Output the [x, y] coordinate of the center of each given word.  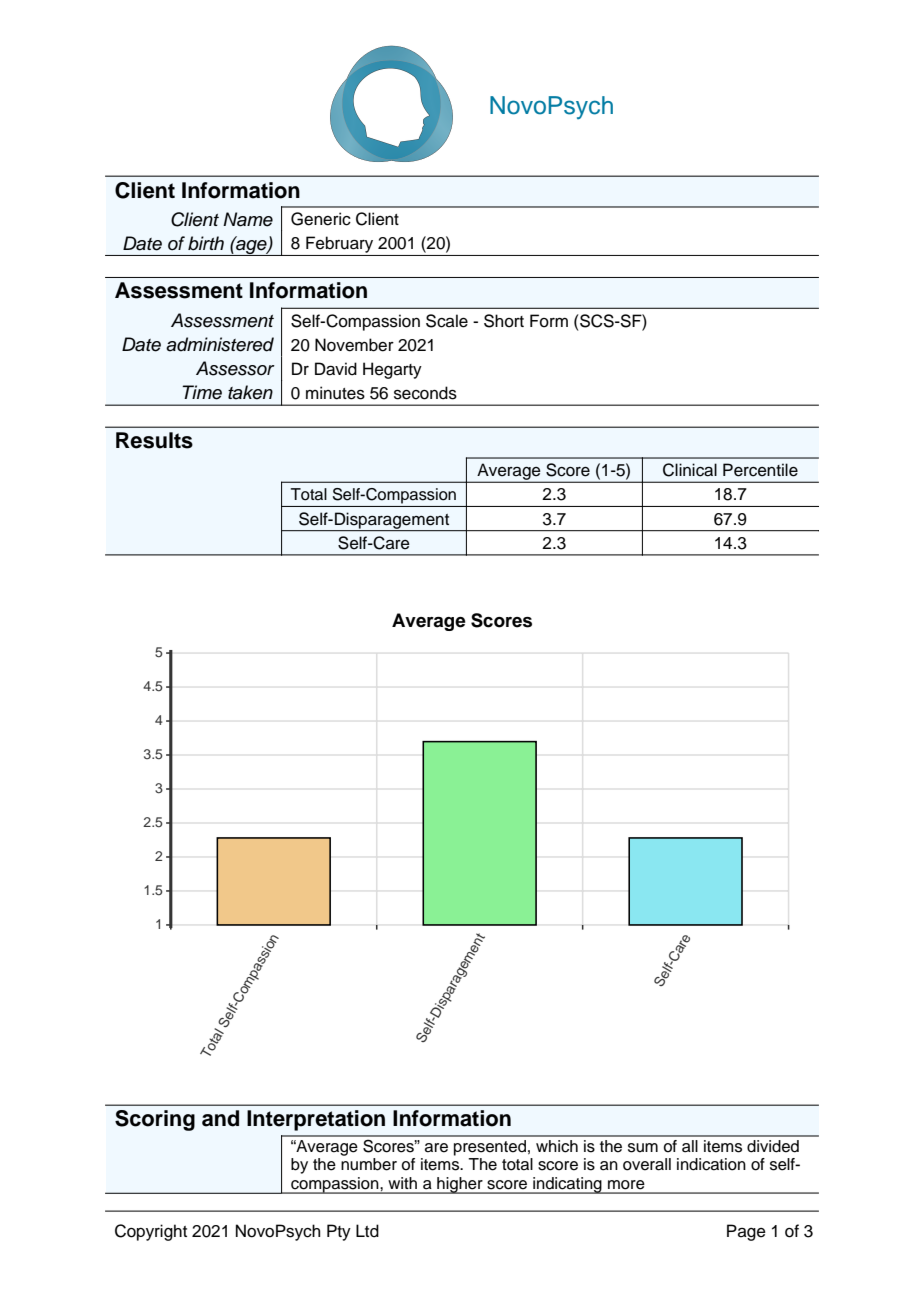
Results [154, 440]
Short [504, 321]
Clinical [690, 470]
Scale [447, 321]
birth [206, 243]
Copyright [151, 1232]
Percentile [760, 470]
